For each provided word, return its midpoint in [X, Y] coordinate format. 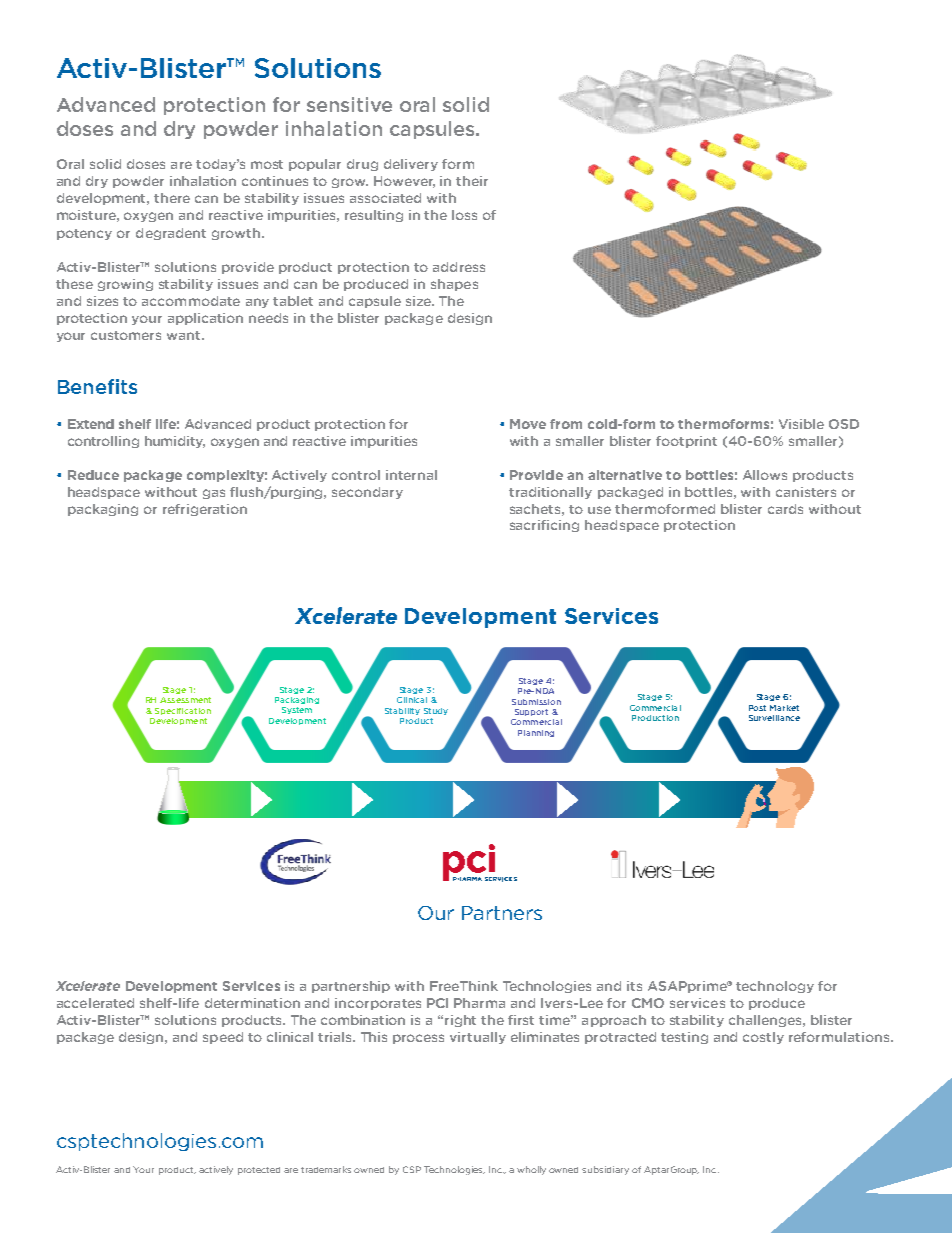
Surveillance [774, 718]
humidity [175, 442]
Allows [765, 475]
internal [411, 475]
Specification [183, 711]
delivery [411, 165]
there [172, 198]
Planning [536, 733]
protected [259, 1171]
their [472, 181]
